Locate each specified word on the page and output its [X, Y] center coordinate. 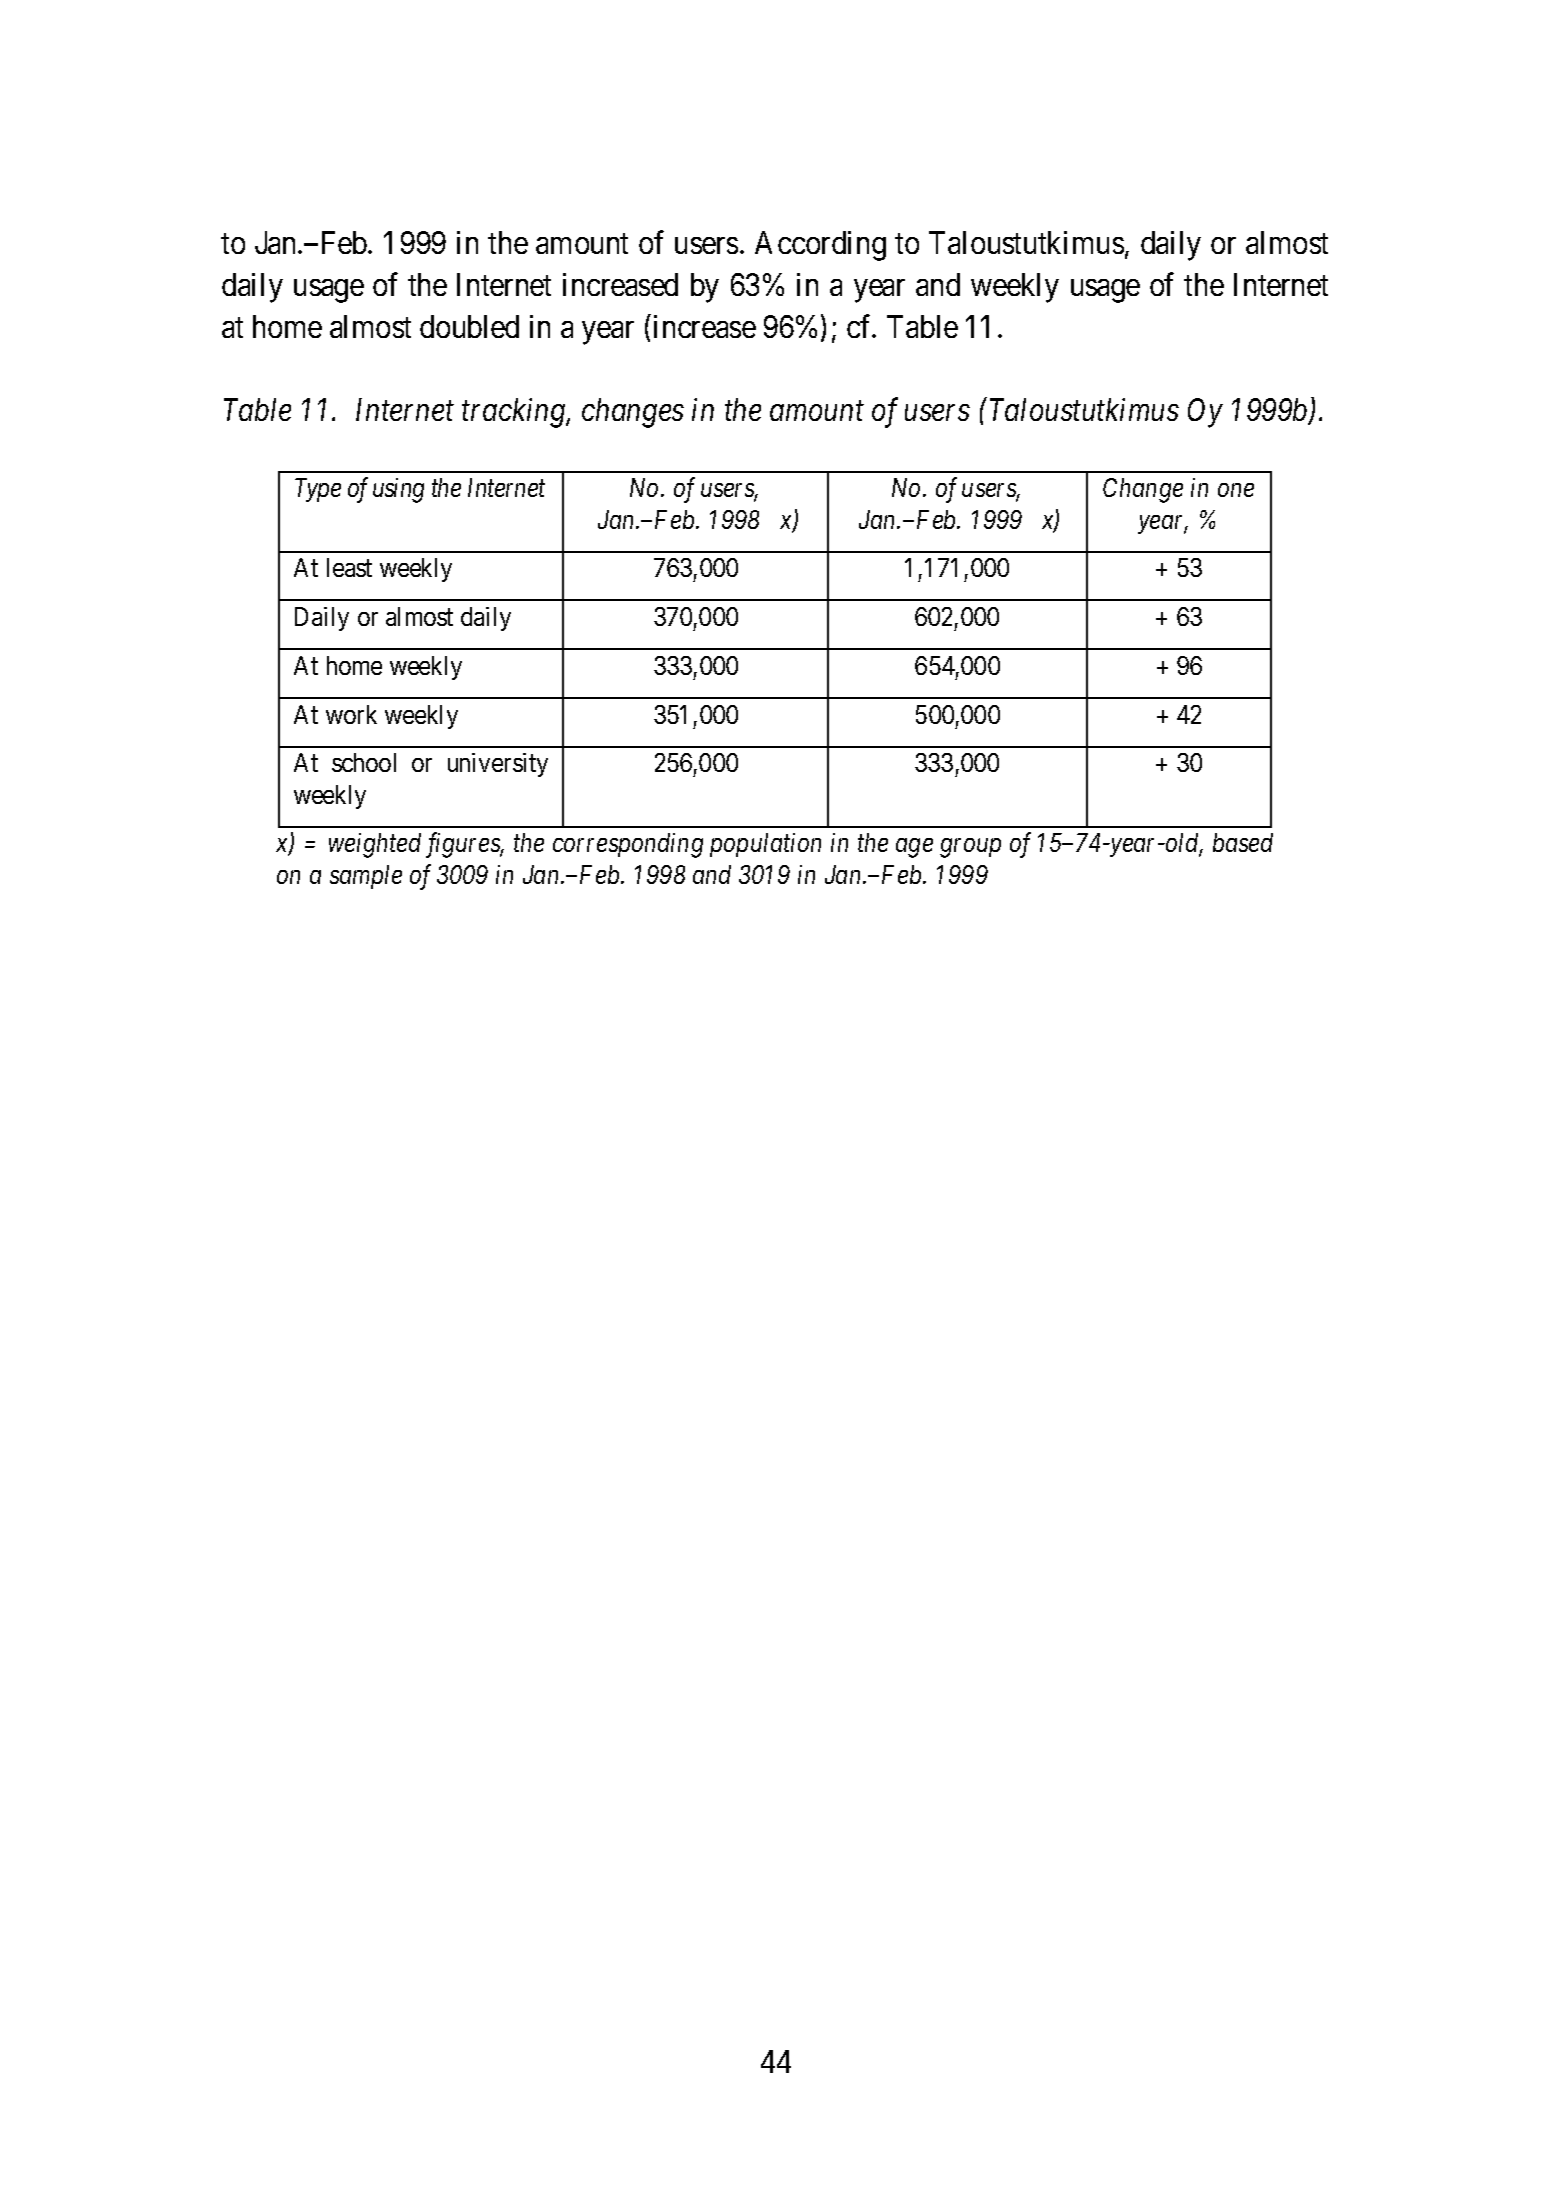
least [349, 567]
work [351, 714]
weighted [375, 845]
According [820, 246]
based [1243, 842]
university [498, 765]
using [398, 490]
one [1236, 490]
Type [318, 490]
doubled [469, 326]
